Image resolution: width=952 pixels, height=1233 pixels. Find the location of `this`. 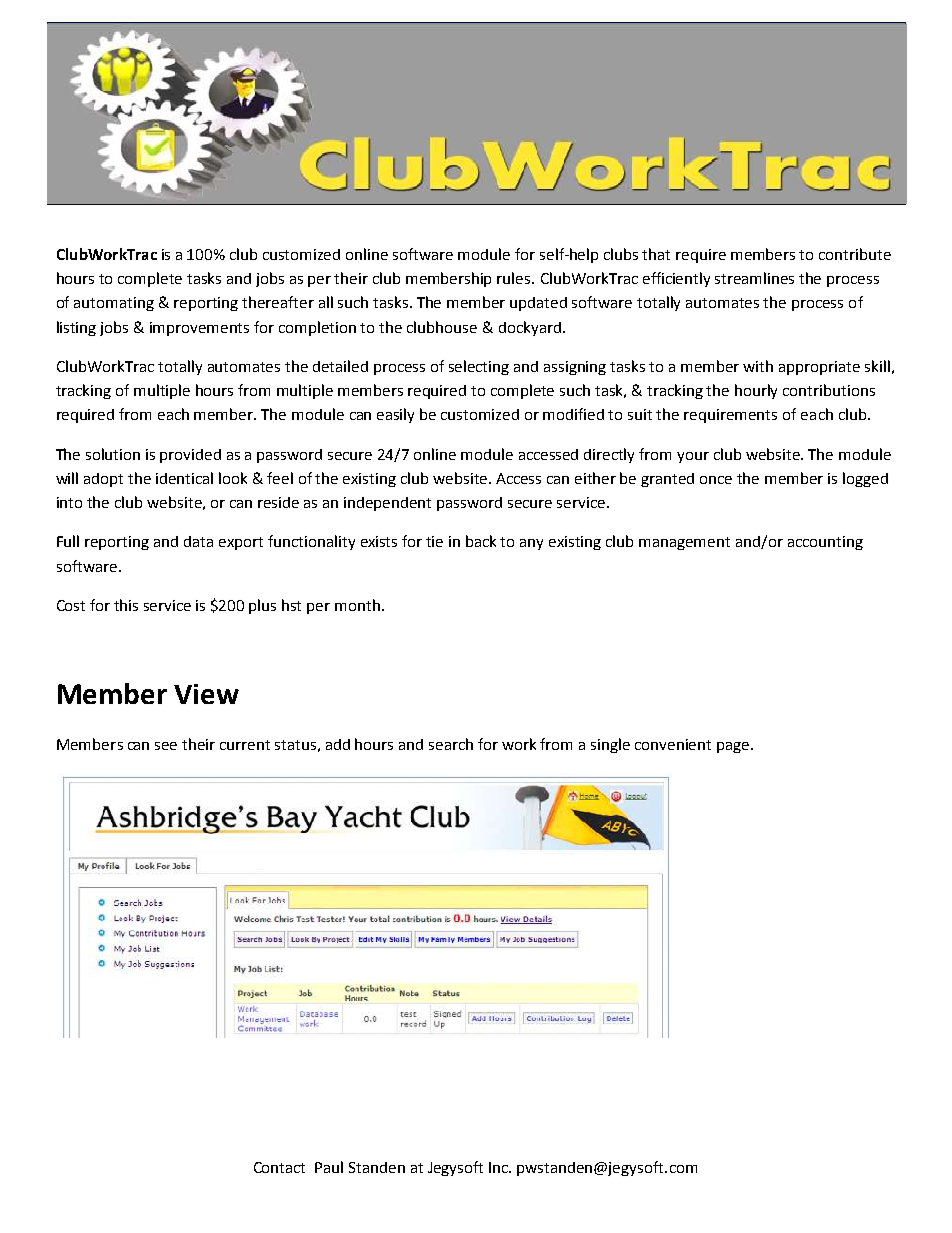

this is located at coordinates (126, 605).
